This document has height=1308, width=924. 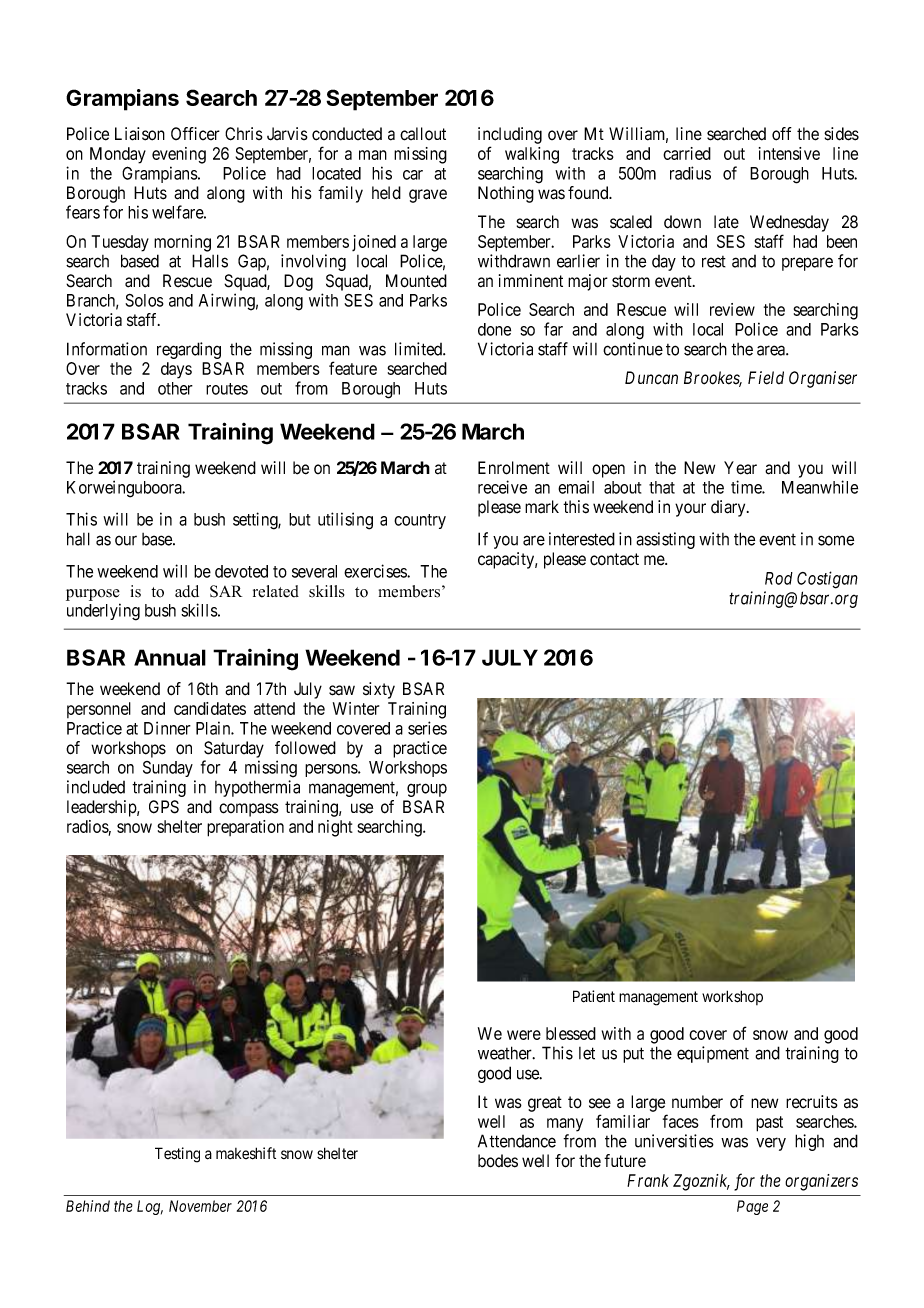 I want to click on intensive, so click(x=789, y=153).
